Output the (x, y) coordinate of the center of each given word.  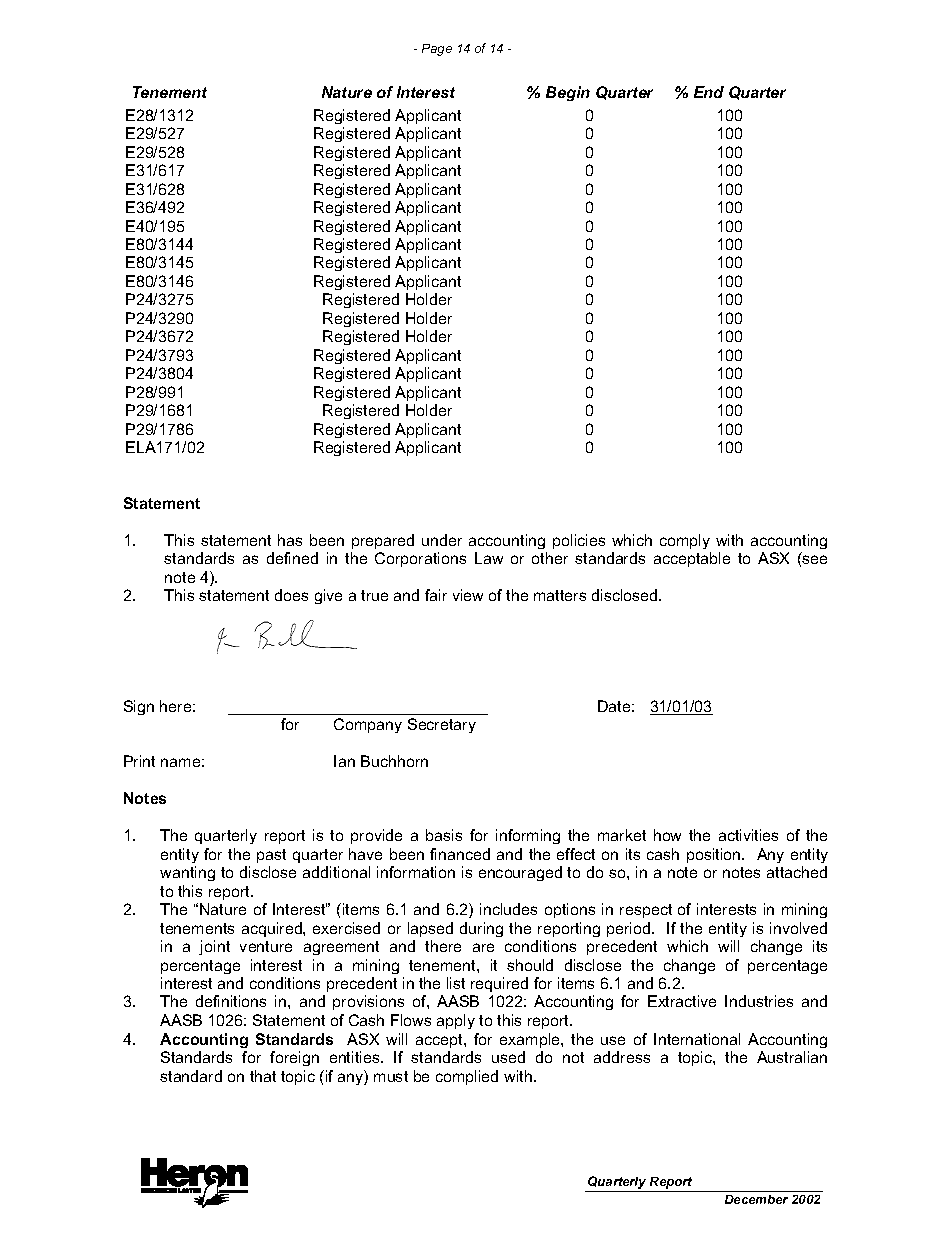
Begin (568, 93)
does (291, 595)
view (468, 595)
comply (685, 541)
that (263, 1076)
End (709, 92)
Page (437, 50)
